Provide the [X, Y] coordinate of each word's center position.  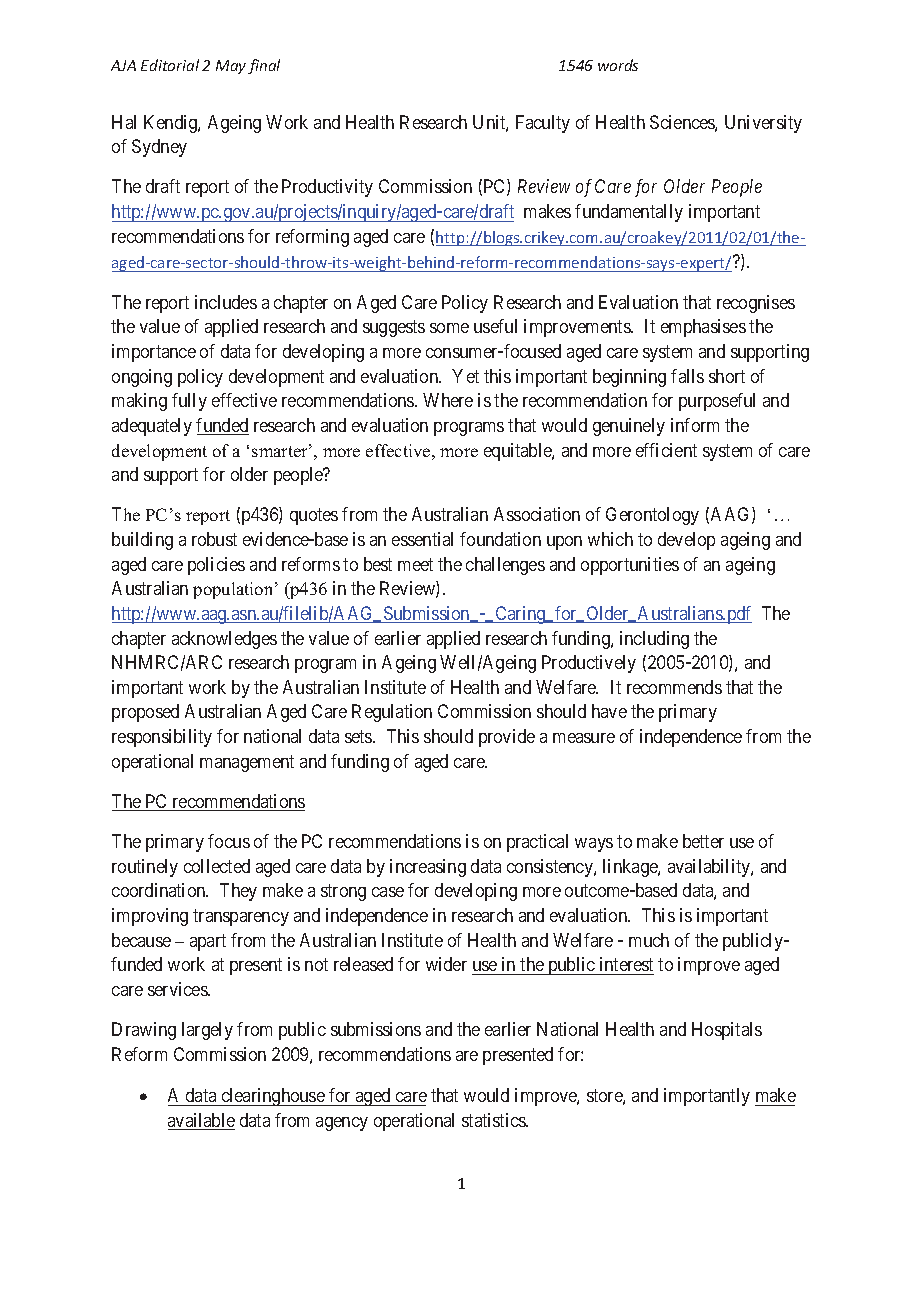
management [247, 763]
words [618, 65]
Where [448, 400]
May [231, 67]
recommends [674, 687]
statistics [494, 1120]
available [201, 1121]
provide [507, 738]
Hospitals [727, 1031]
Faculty [543, 124]
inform [695, 425]
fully [189, 402]
